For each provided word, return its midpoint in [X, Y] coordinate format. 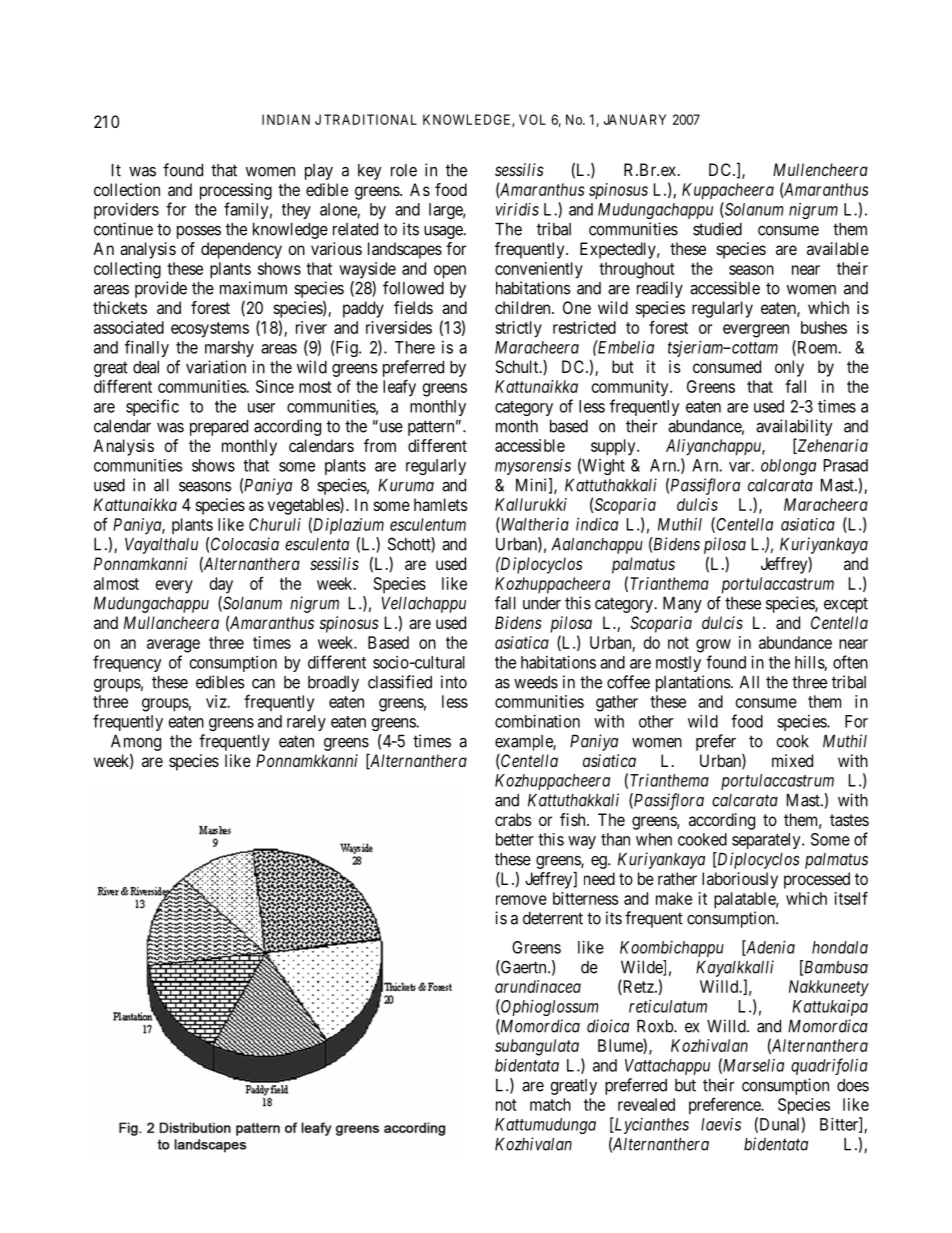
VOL [532, 119]
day [221, 585]
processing [236, 191]
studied [717, 229]
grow [713, 646]
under [542, 603]
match [550, 1104]
